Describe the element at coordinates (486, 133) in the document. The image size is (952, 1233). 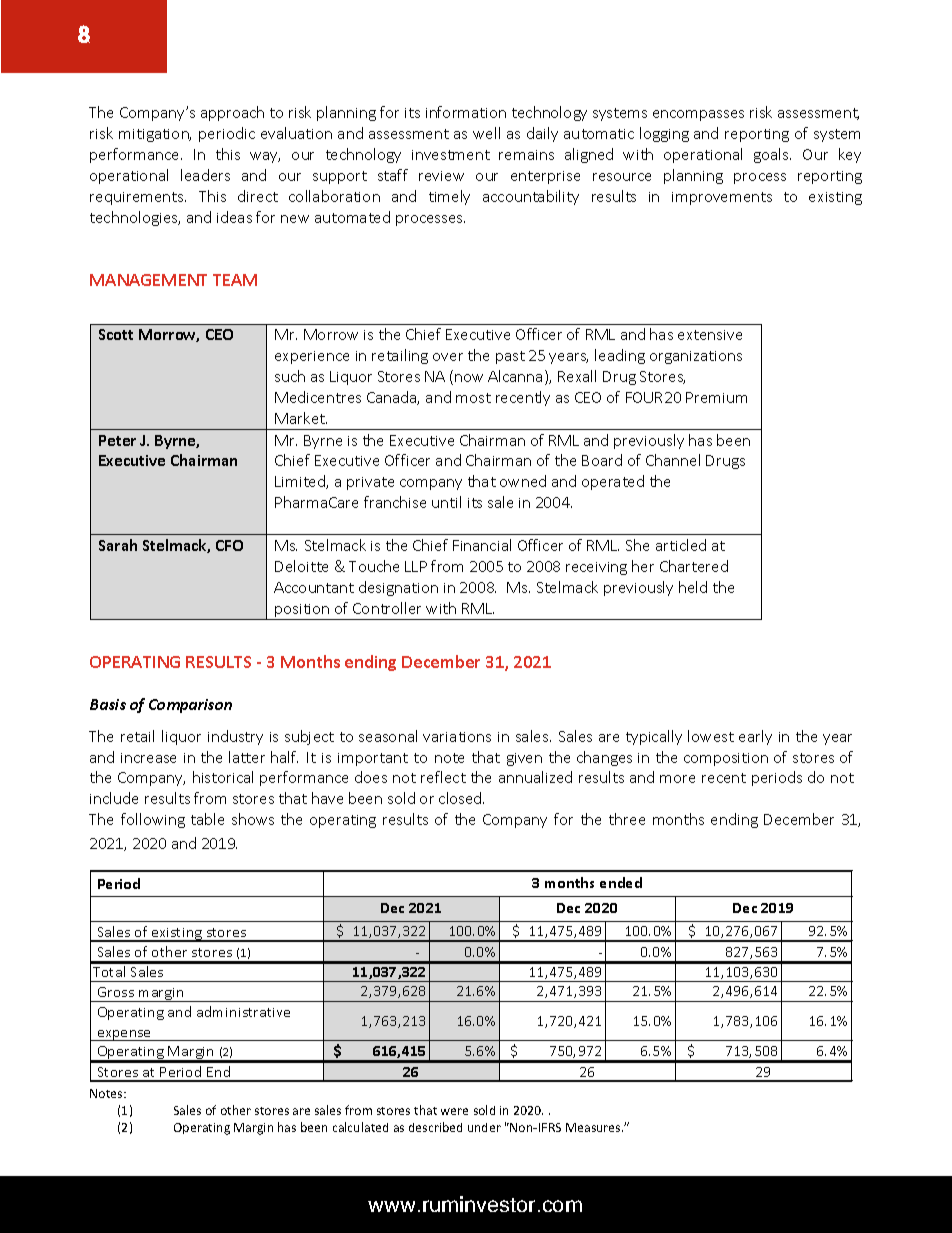
I see `well` at that location.
